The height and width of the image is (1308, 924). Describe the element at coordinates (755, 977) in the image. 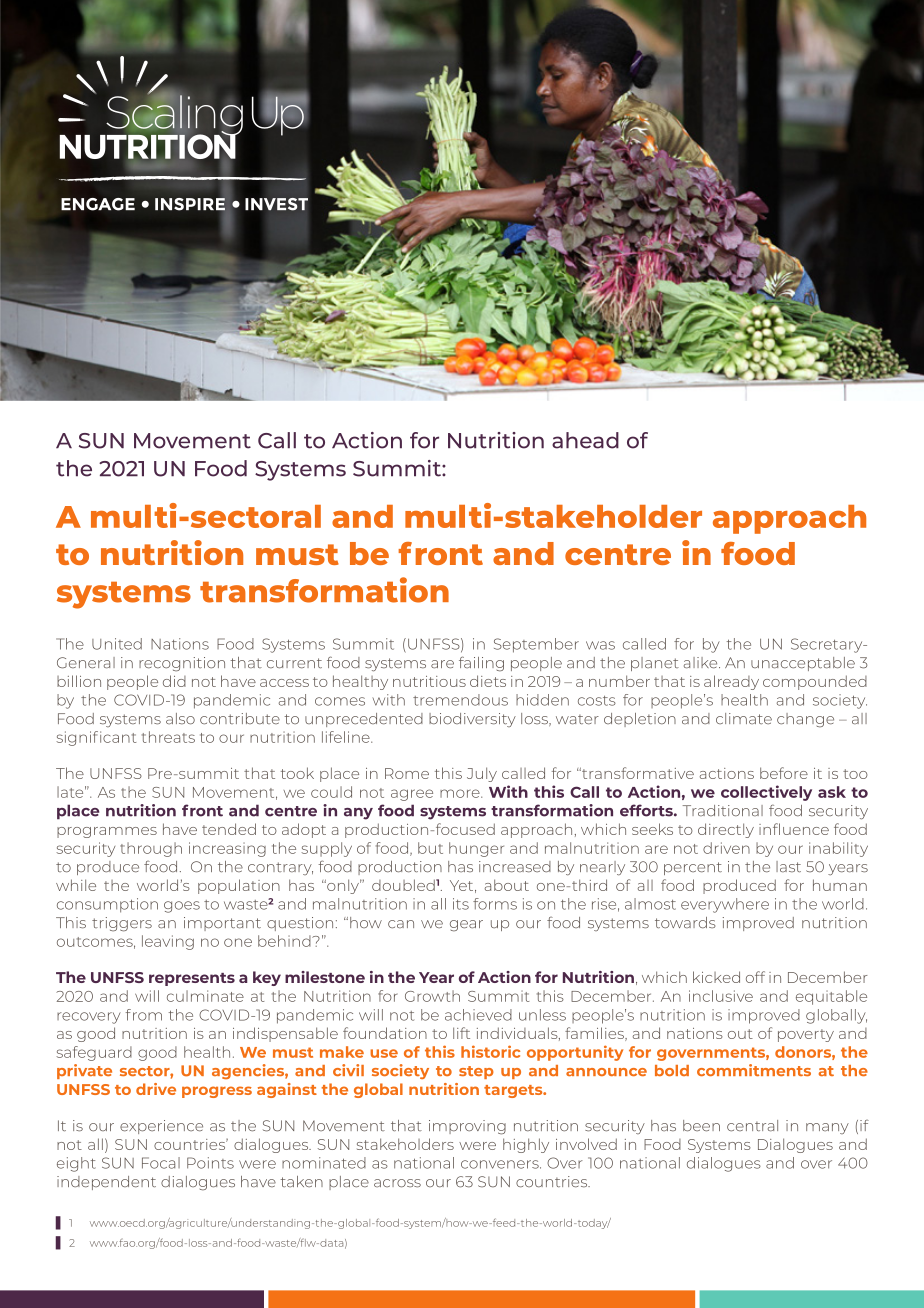

I see `off` at that location.
